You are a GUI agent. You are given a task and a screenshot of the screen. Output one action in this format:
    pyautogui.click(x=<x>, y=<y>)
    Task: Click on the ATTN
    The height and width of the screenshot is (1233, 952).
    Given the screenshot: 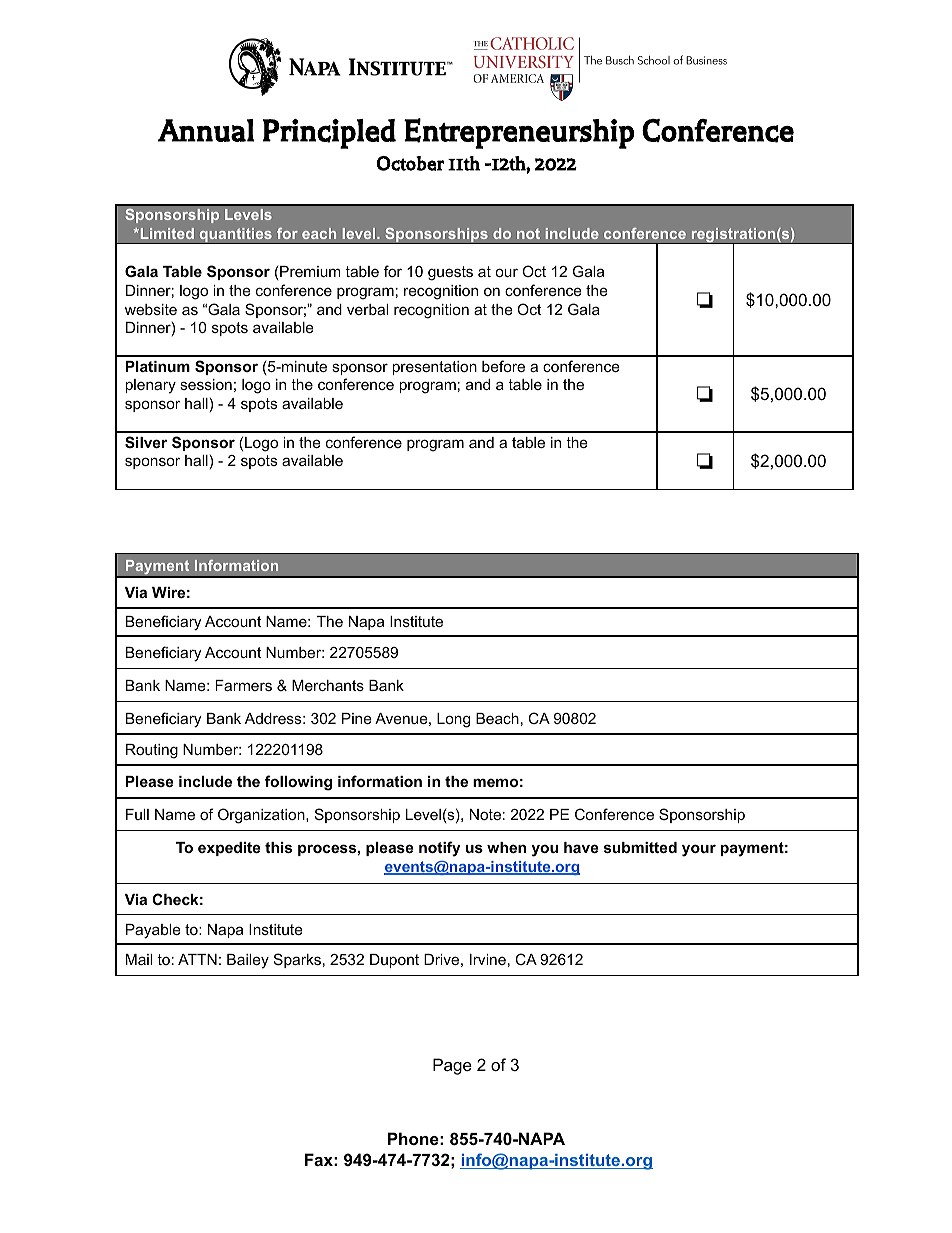 What is the action you would take?
    pyautogui.click(x=197, y=959)
